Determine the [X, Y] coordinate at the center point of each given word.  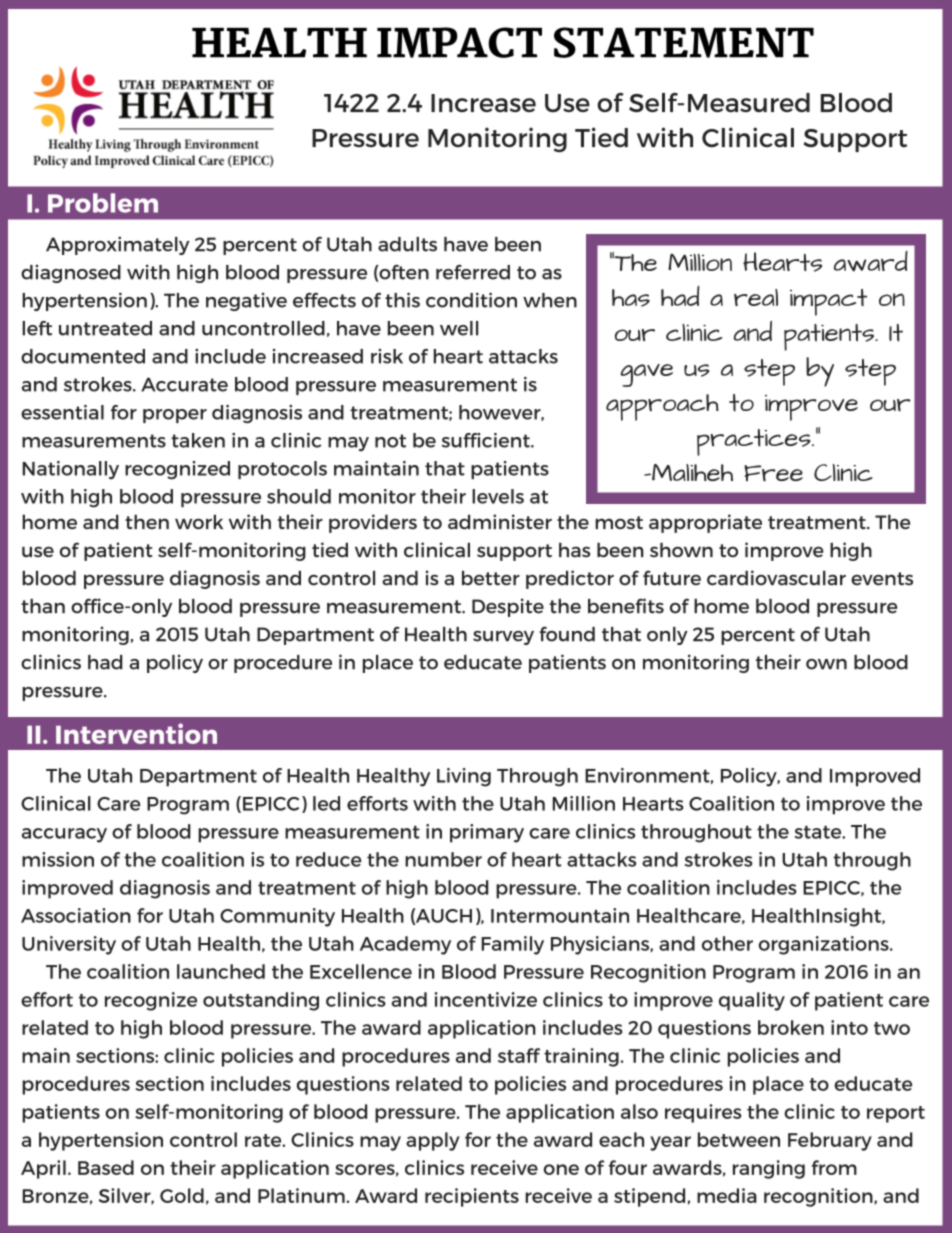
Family [512, 945]
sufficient [487, 440]
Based [106, 1167]
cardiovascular [776, 578]
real [756, 297]
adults [407, 244]
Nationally [70, 470]
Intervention [136, 733]
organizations [825, 945]
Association [76, 915]
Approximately [117, 245]
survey [503, 638]
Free [773, 473]
